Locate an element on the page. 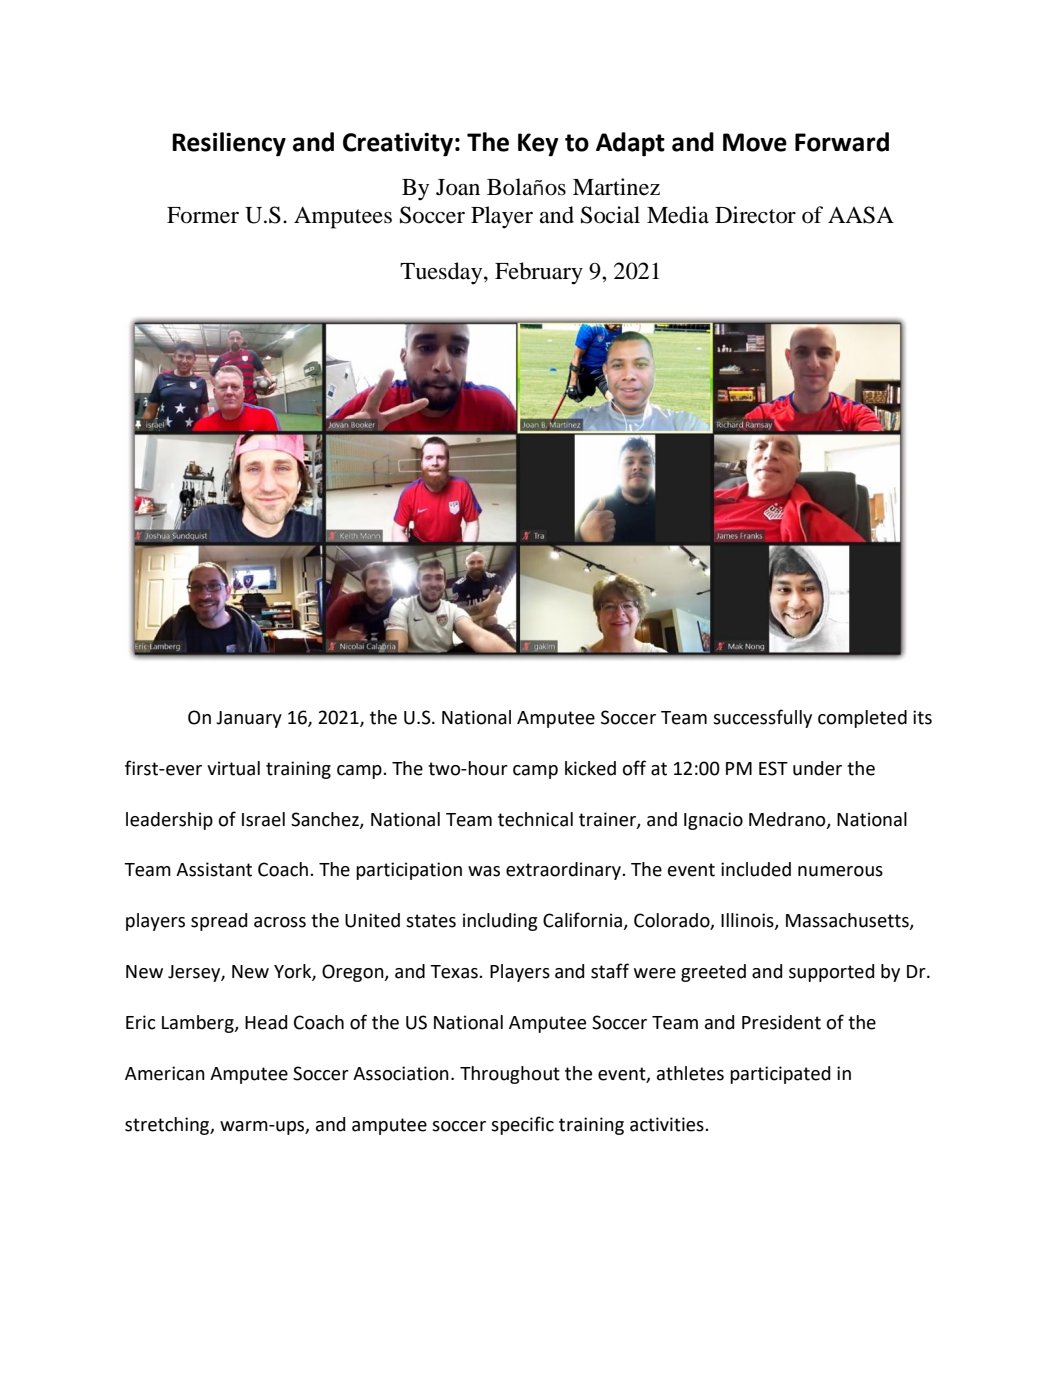  Head is located at coordinates (266, 1022).
